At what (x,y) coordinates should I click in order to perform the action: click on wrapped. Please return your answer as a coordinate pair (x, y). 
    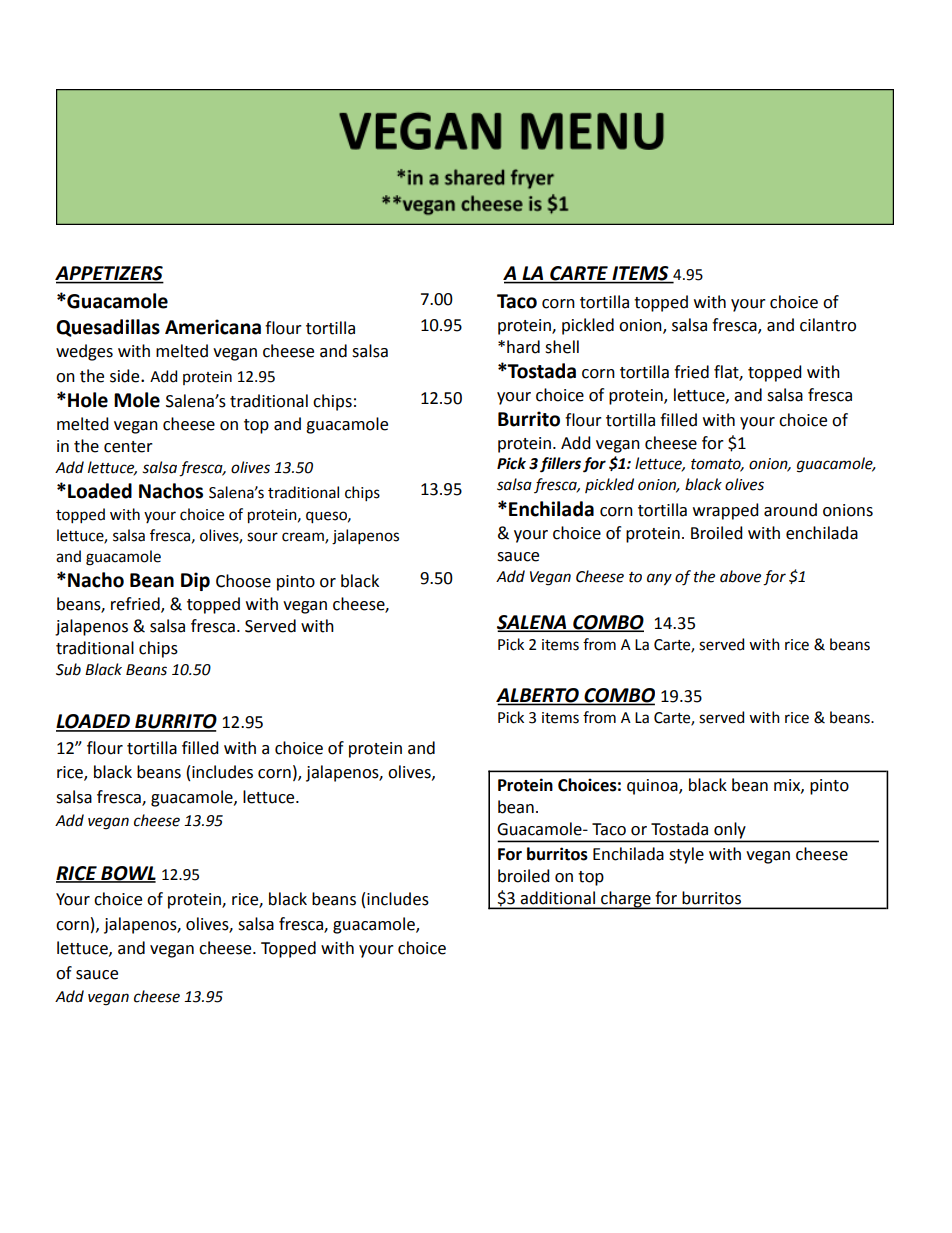
    Looking at the image, I should click on (726, 511).
